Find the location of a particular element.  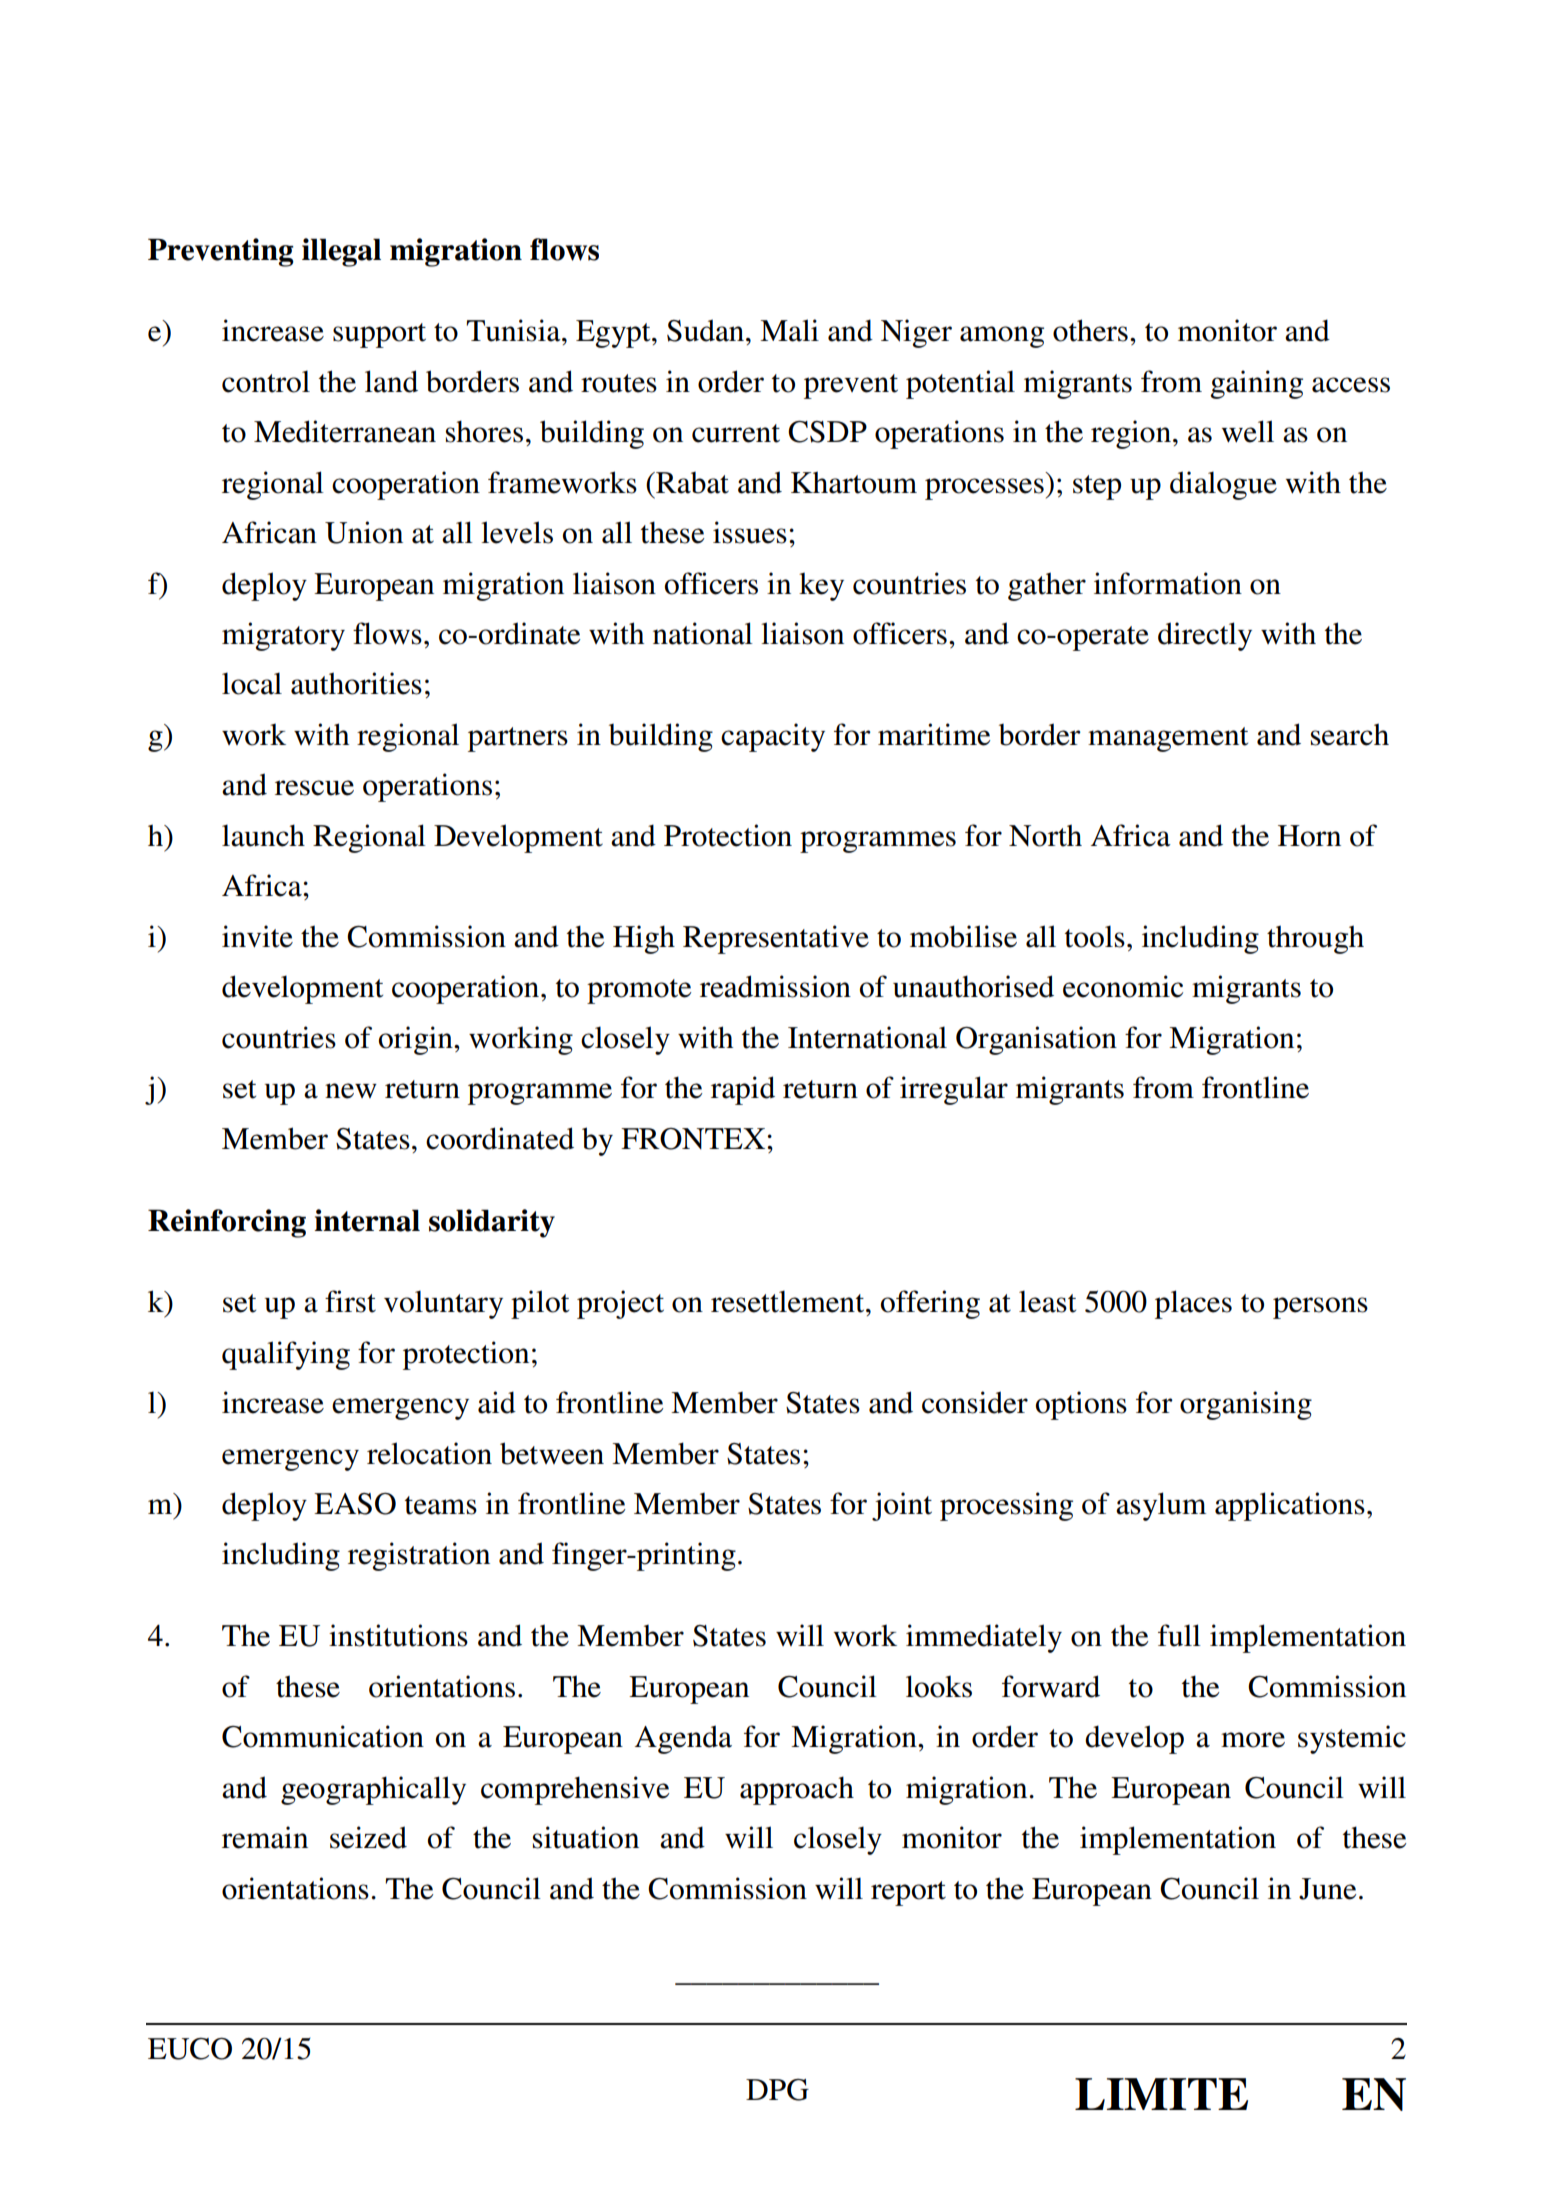

Mali is located at coordinates (789, 330).
